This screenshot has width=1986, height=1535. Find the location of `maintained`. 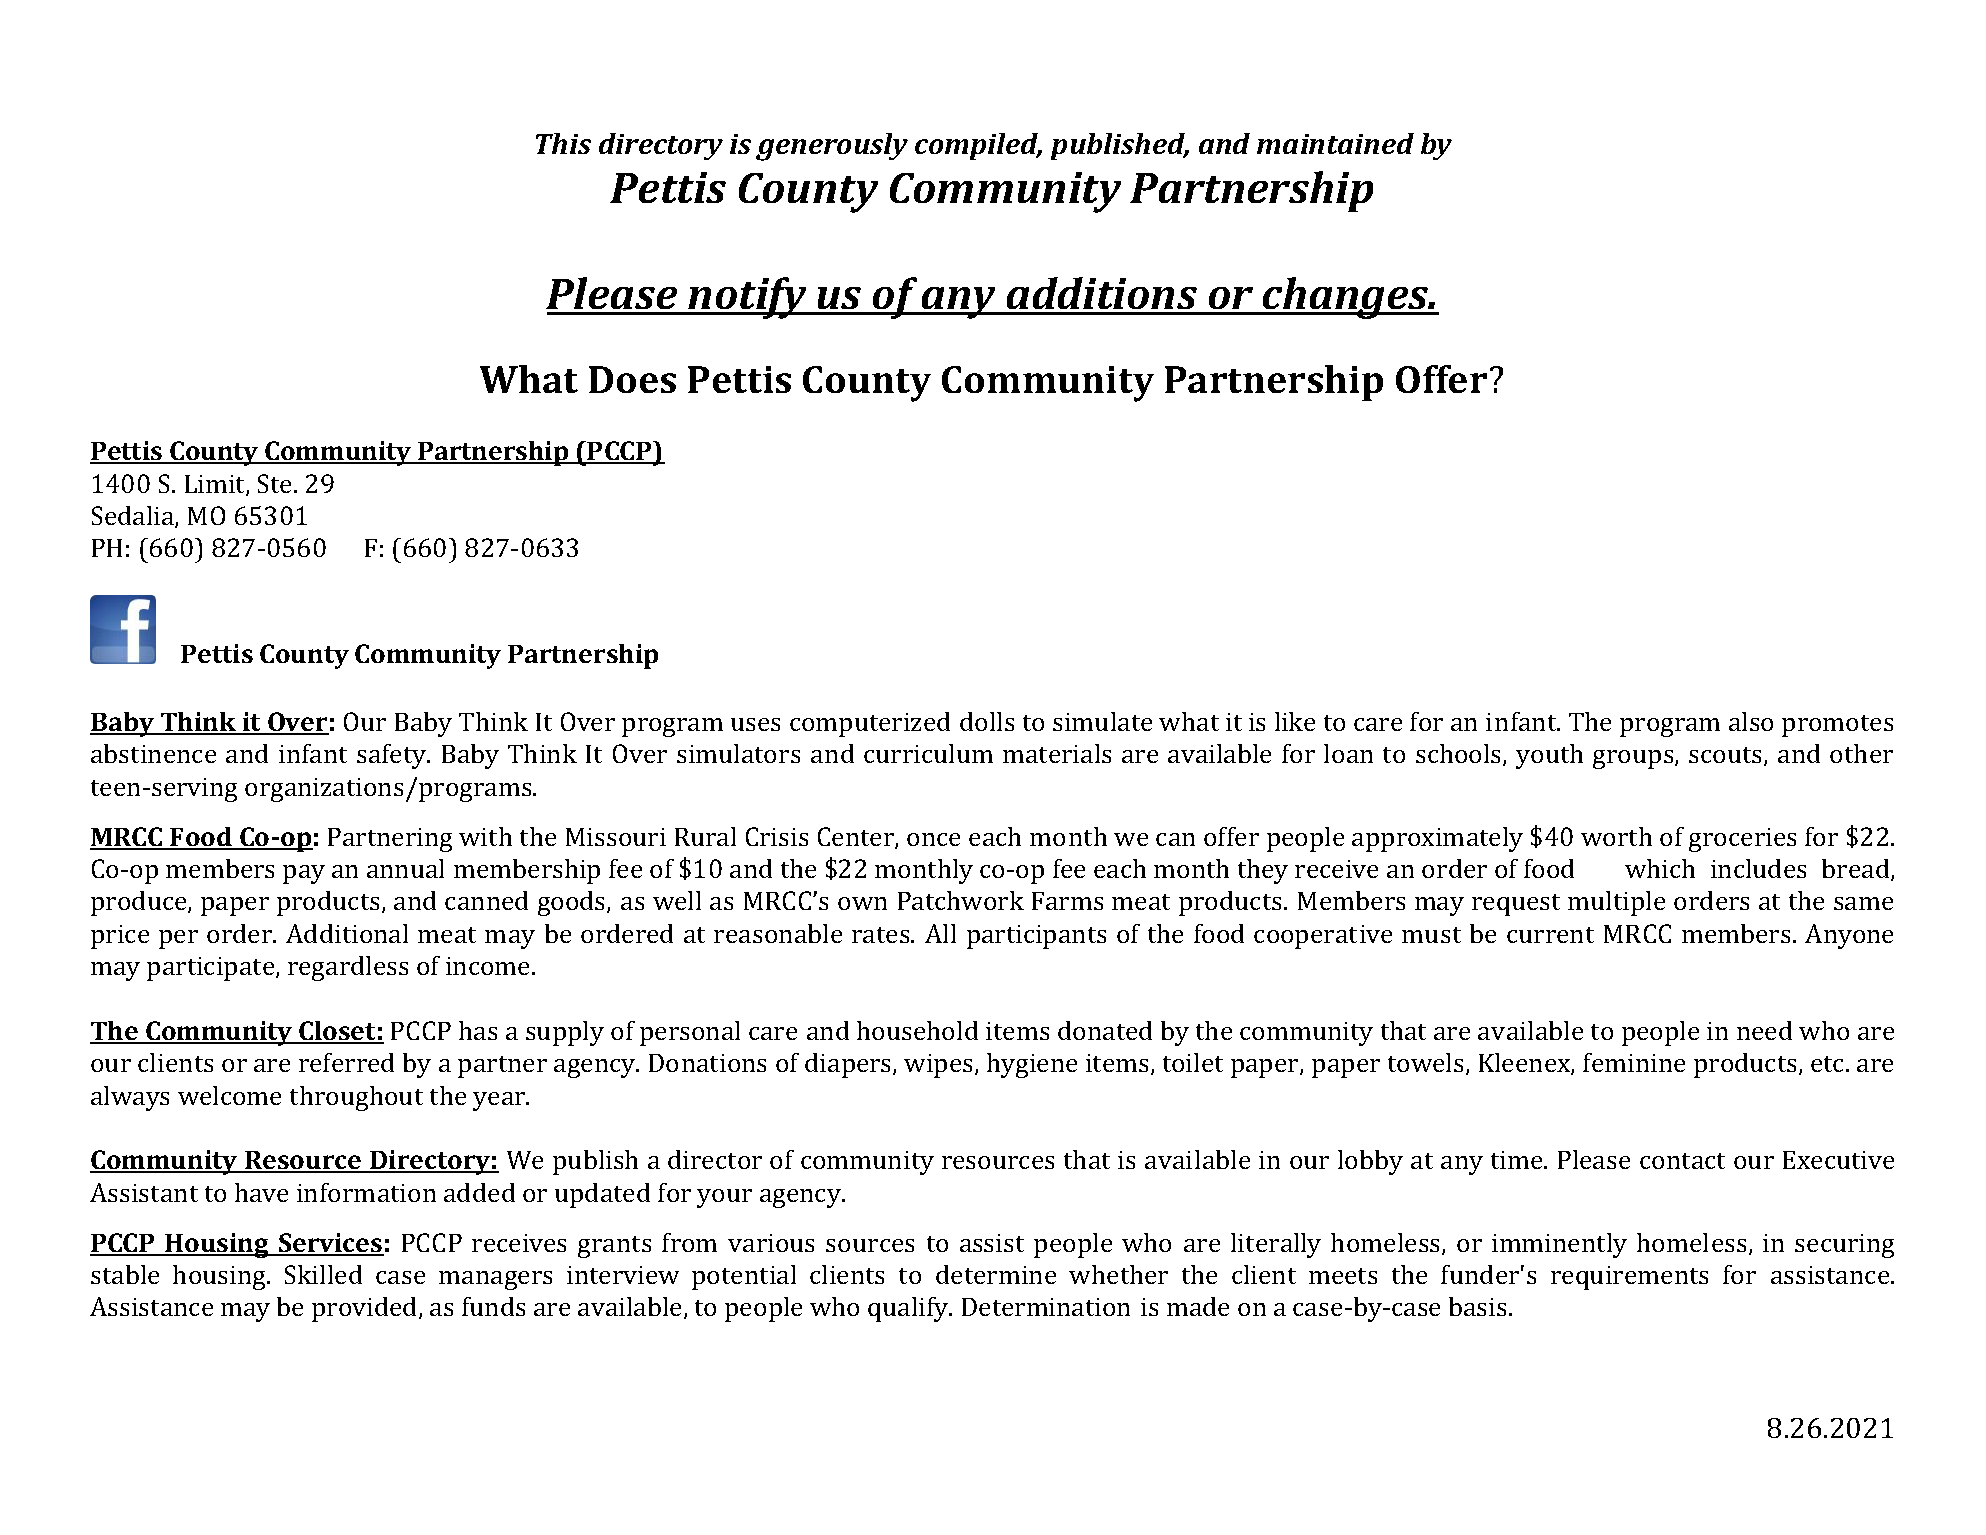

maintained is located at coordinates (1335, 143).
